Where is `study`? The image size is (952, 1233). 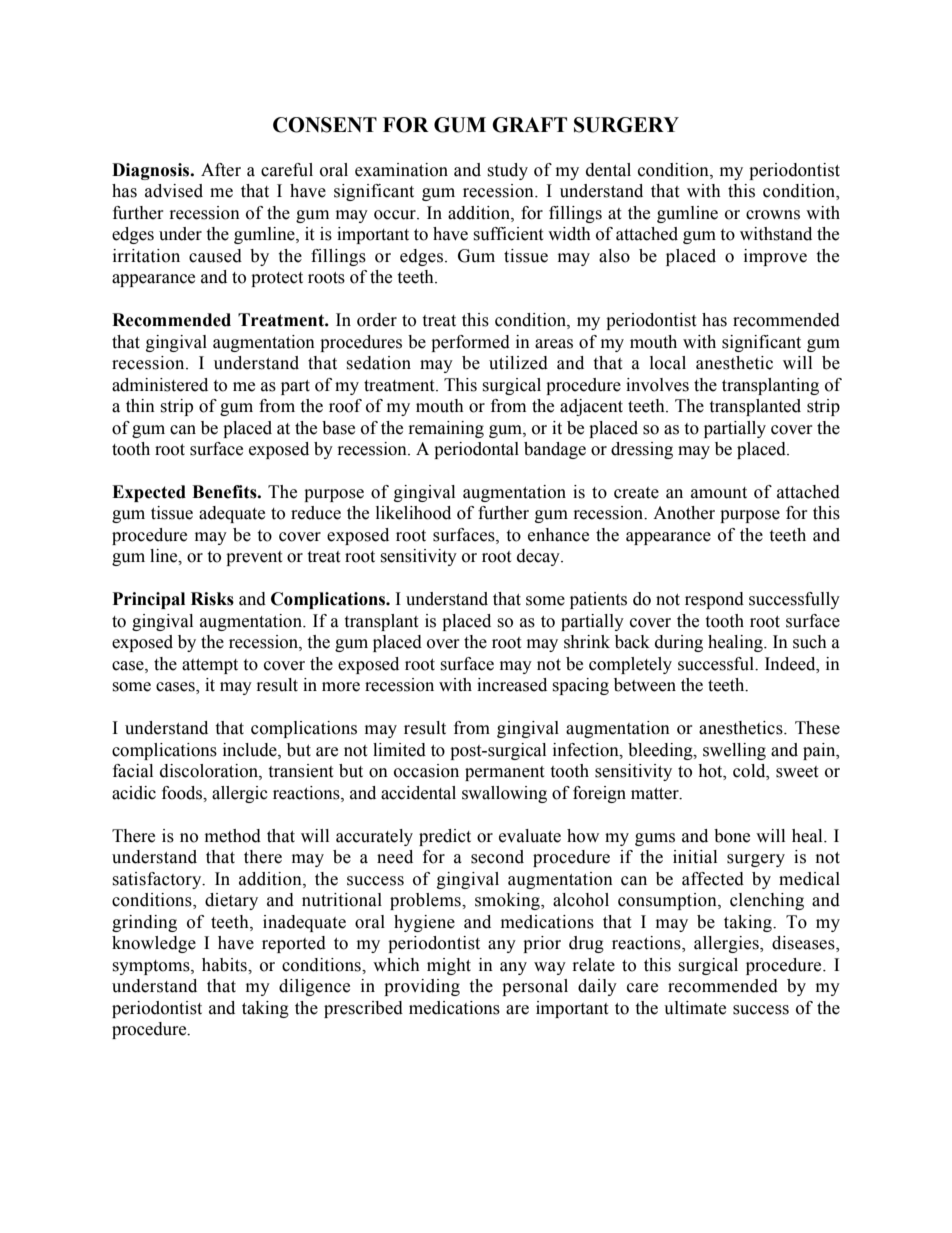 study is located at coordinates (507, 171).
